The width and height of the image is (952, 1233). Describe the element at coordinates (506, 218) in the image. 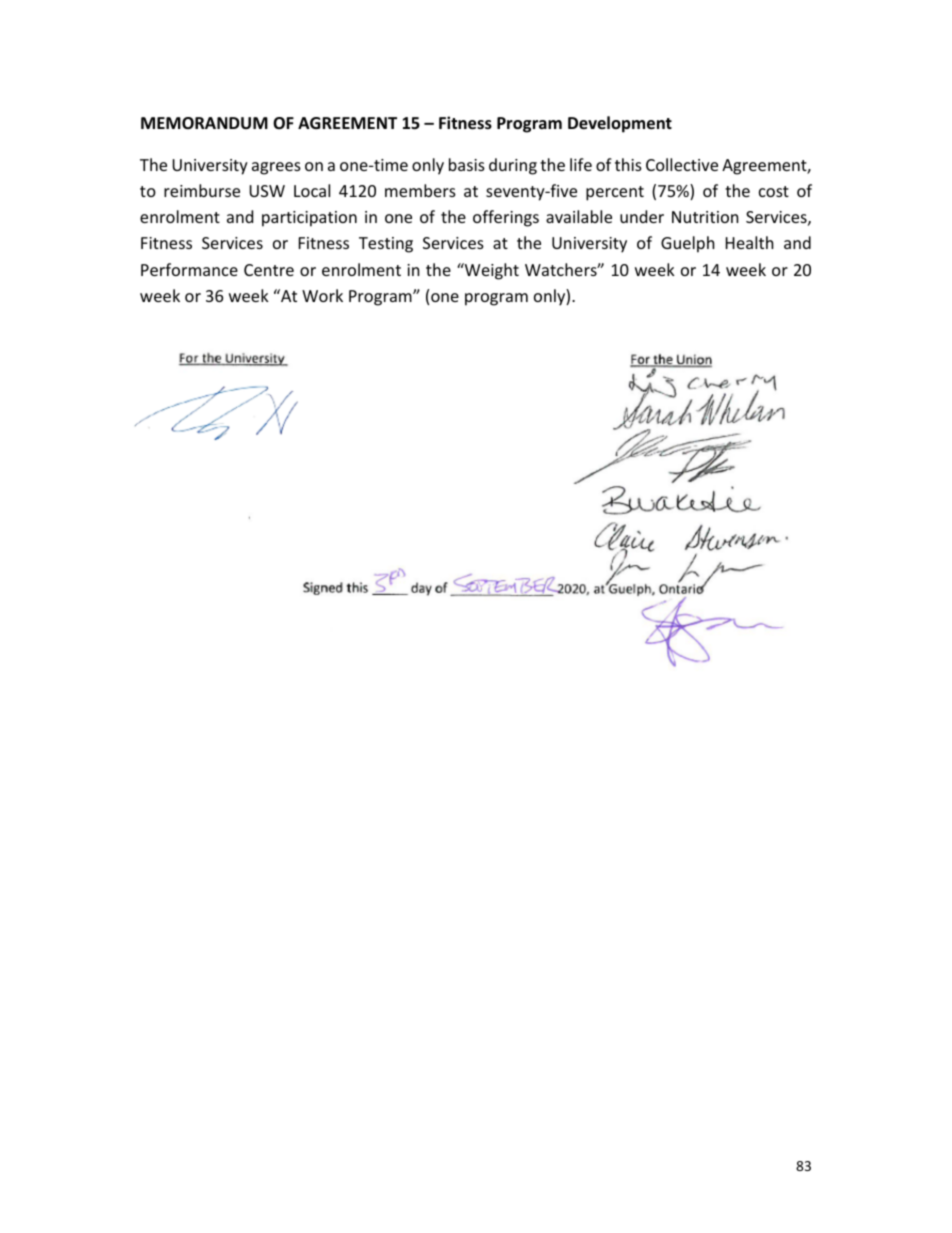

I see `offerings` at that location.
